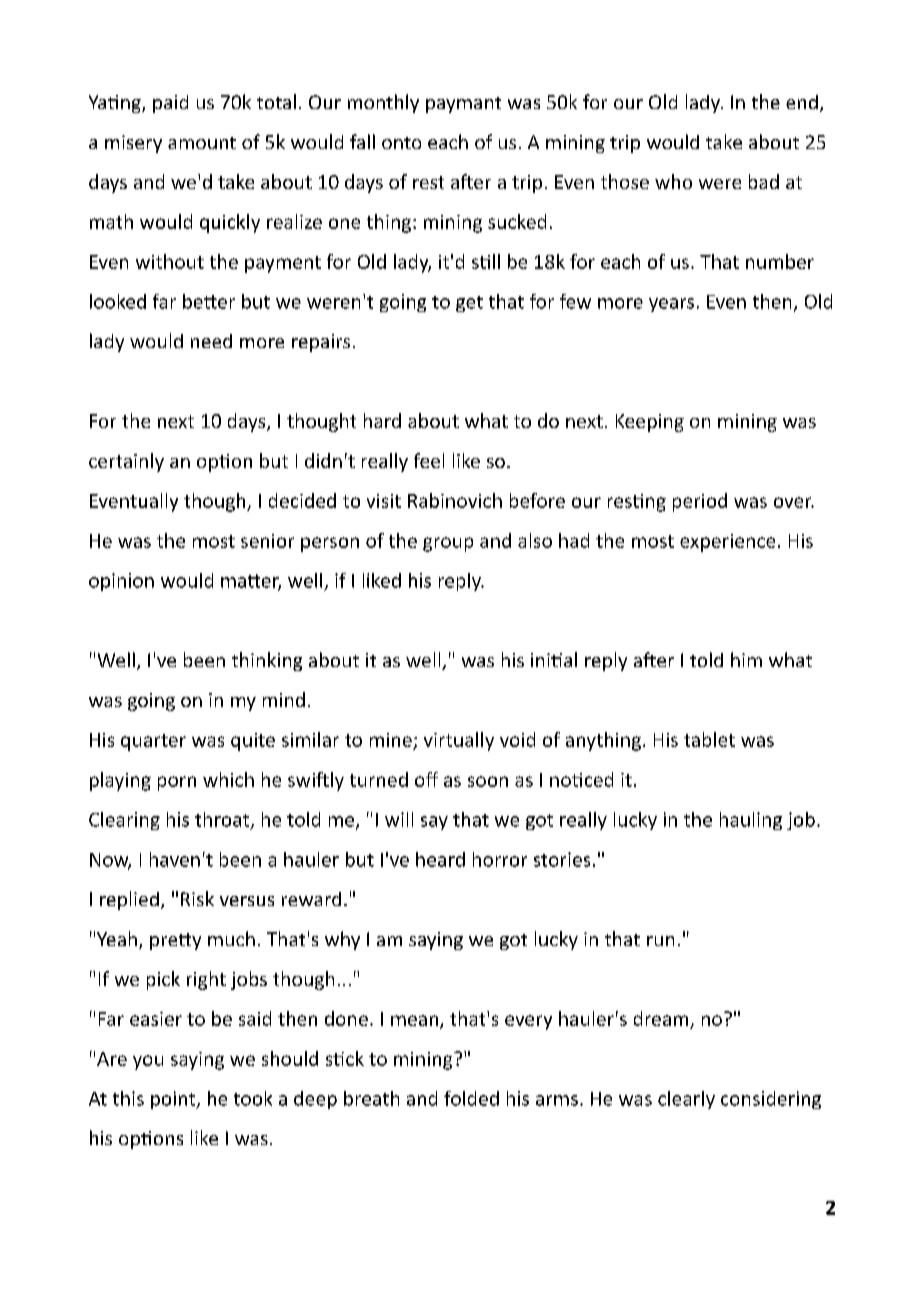 The width and height of the screenshot is (924, 1308). I want to click on onto, so click(401, 143).
